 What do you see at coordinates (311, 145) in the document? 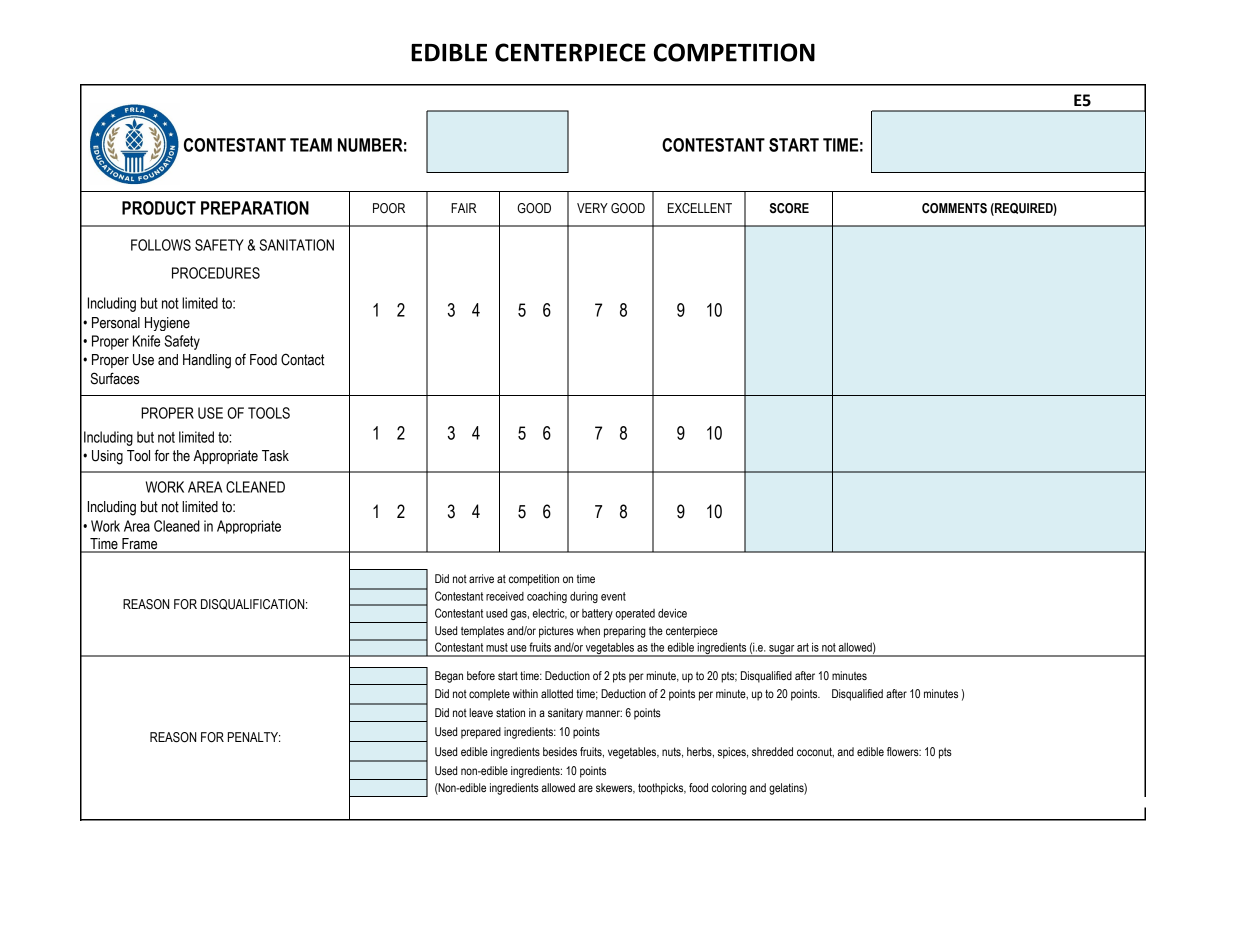
I see `TEAM` at bounding box center [311, 145].
